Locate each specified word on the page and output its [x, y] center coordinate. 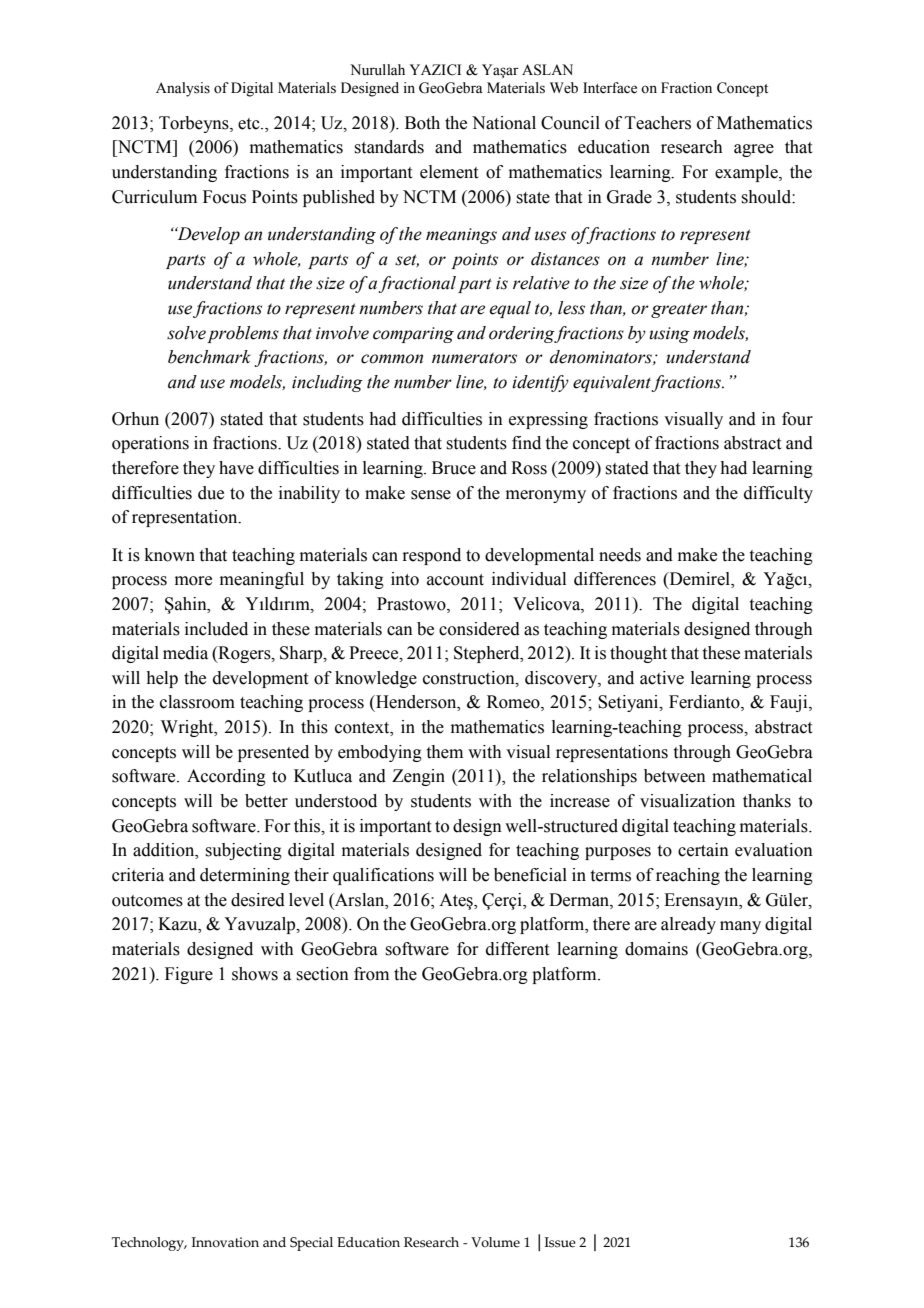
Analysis [183, 89]
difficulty [778, 494]
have [236, 468]
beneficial [530, 875]
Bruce [454, 468]
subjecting [243, 851]
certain [703, 850]
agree [754, 150]
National [504, 123]
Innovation [225, 1242]
